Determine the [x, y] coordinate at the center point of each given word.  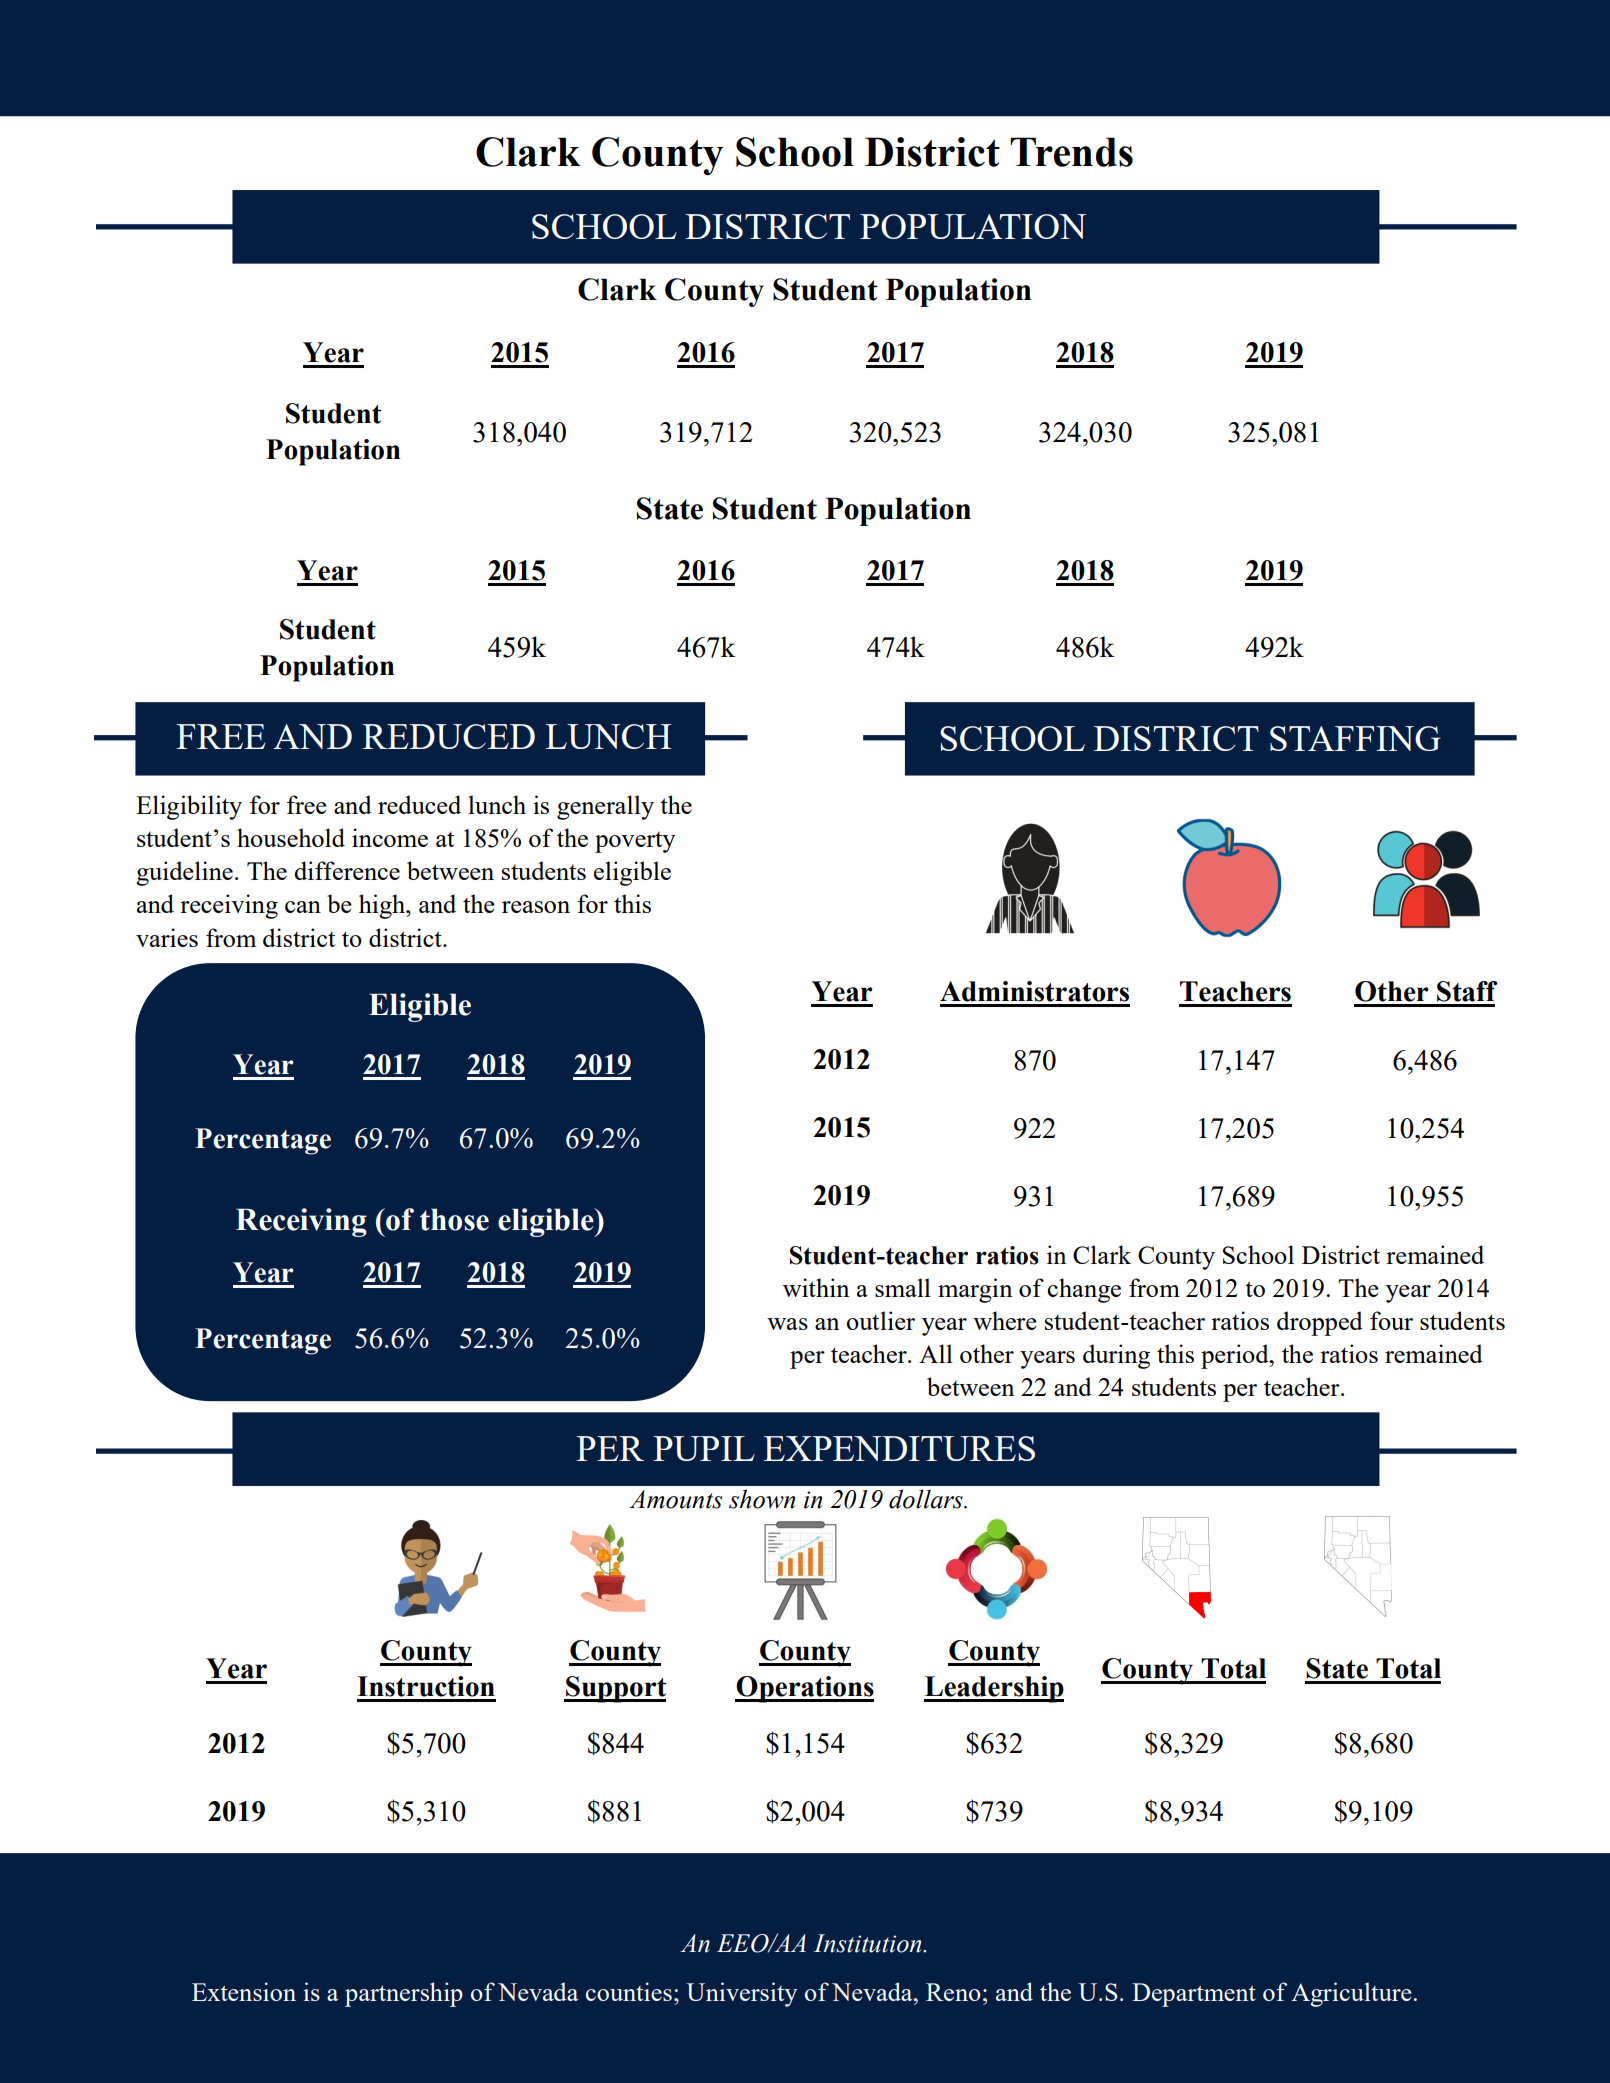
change [1084, 1290]
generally [605, 807]
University [741, 1994]
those [454, 1219]
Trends [1071, 152]
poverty [635, 842]
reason [536, 907]
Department [1194, 1995]
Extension [244, 1991]
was [787, 1324]
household [291, 837]
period [1236, 1356]
